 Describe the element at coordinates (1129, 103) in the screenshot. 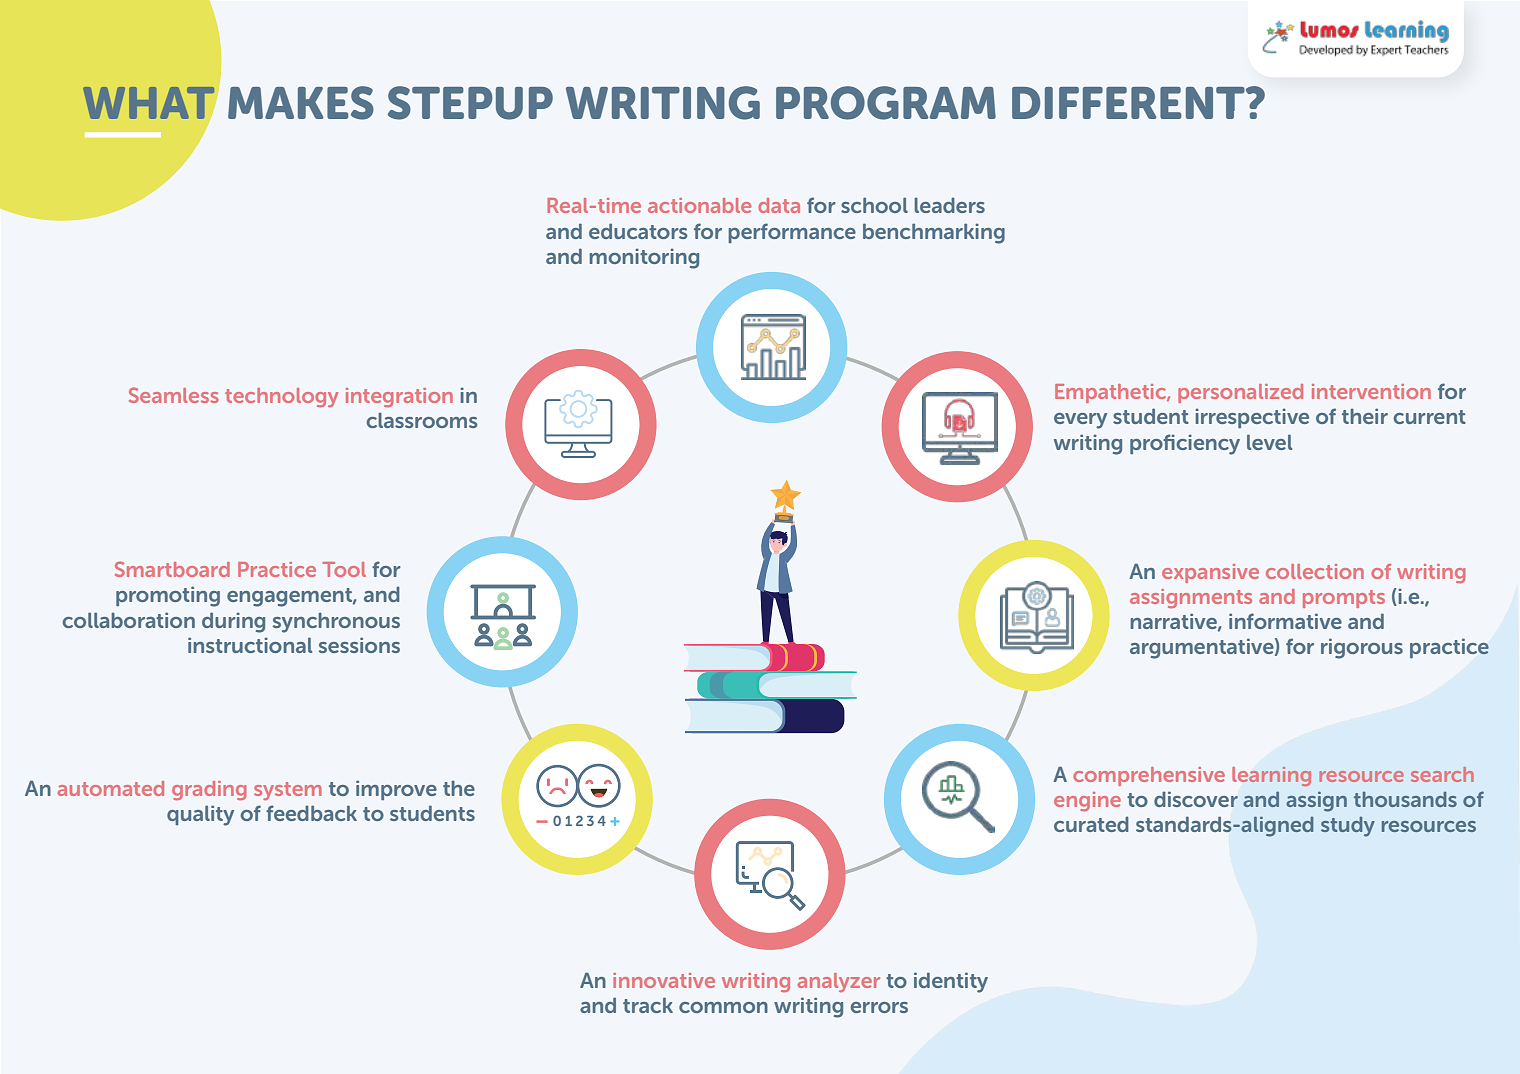

I see `DIFFERENT` at that location.
